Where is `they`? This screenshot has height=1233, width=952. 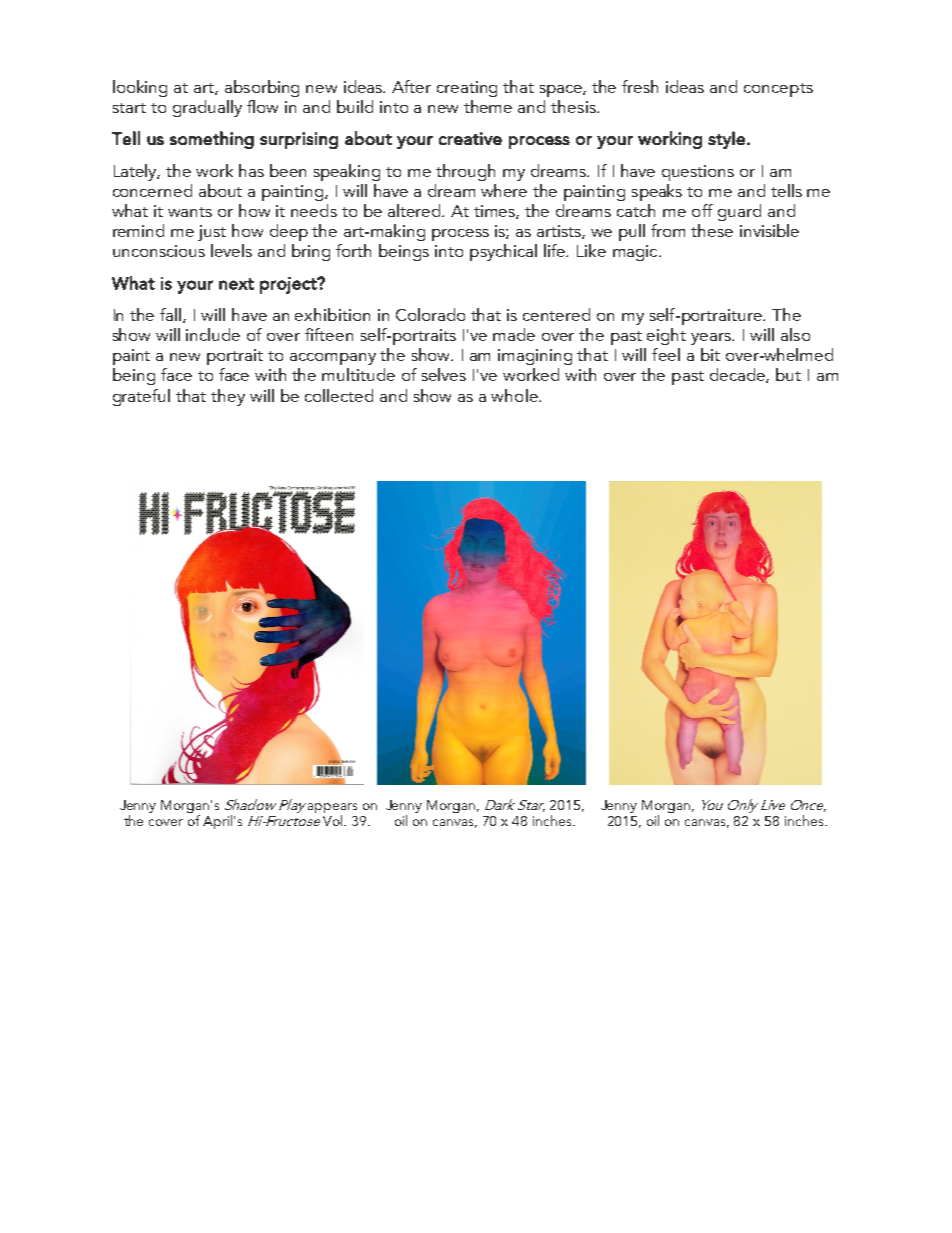
they is located at coordinates (228, 397).
